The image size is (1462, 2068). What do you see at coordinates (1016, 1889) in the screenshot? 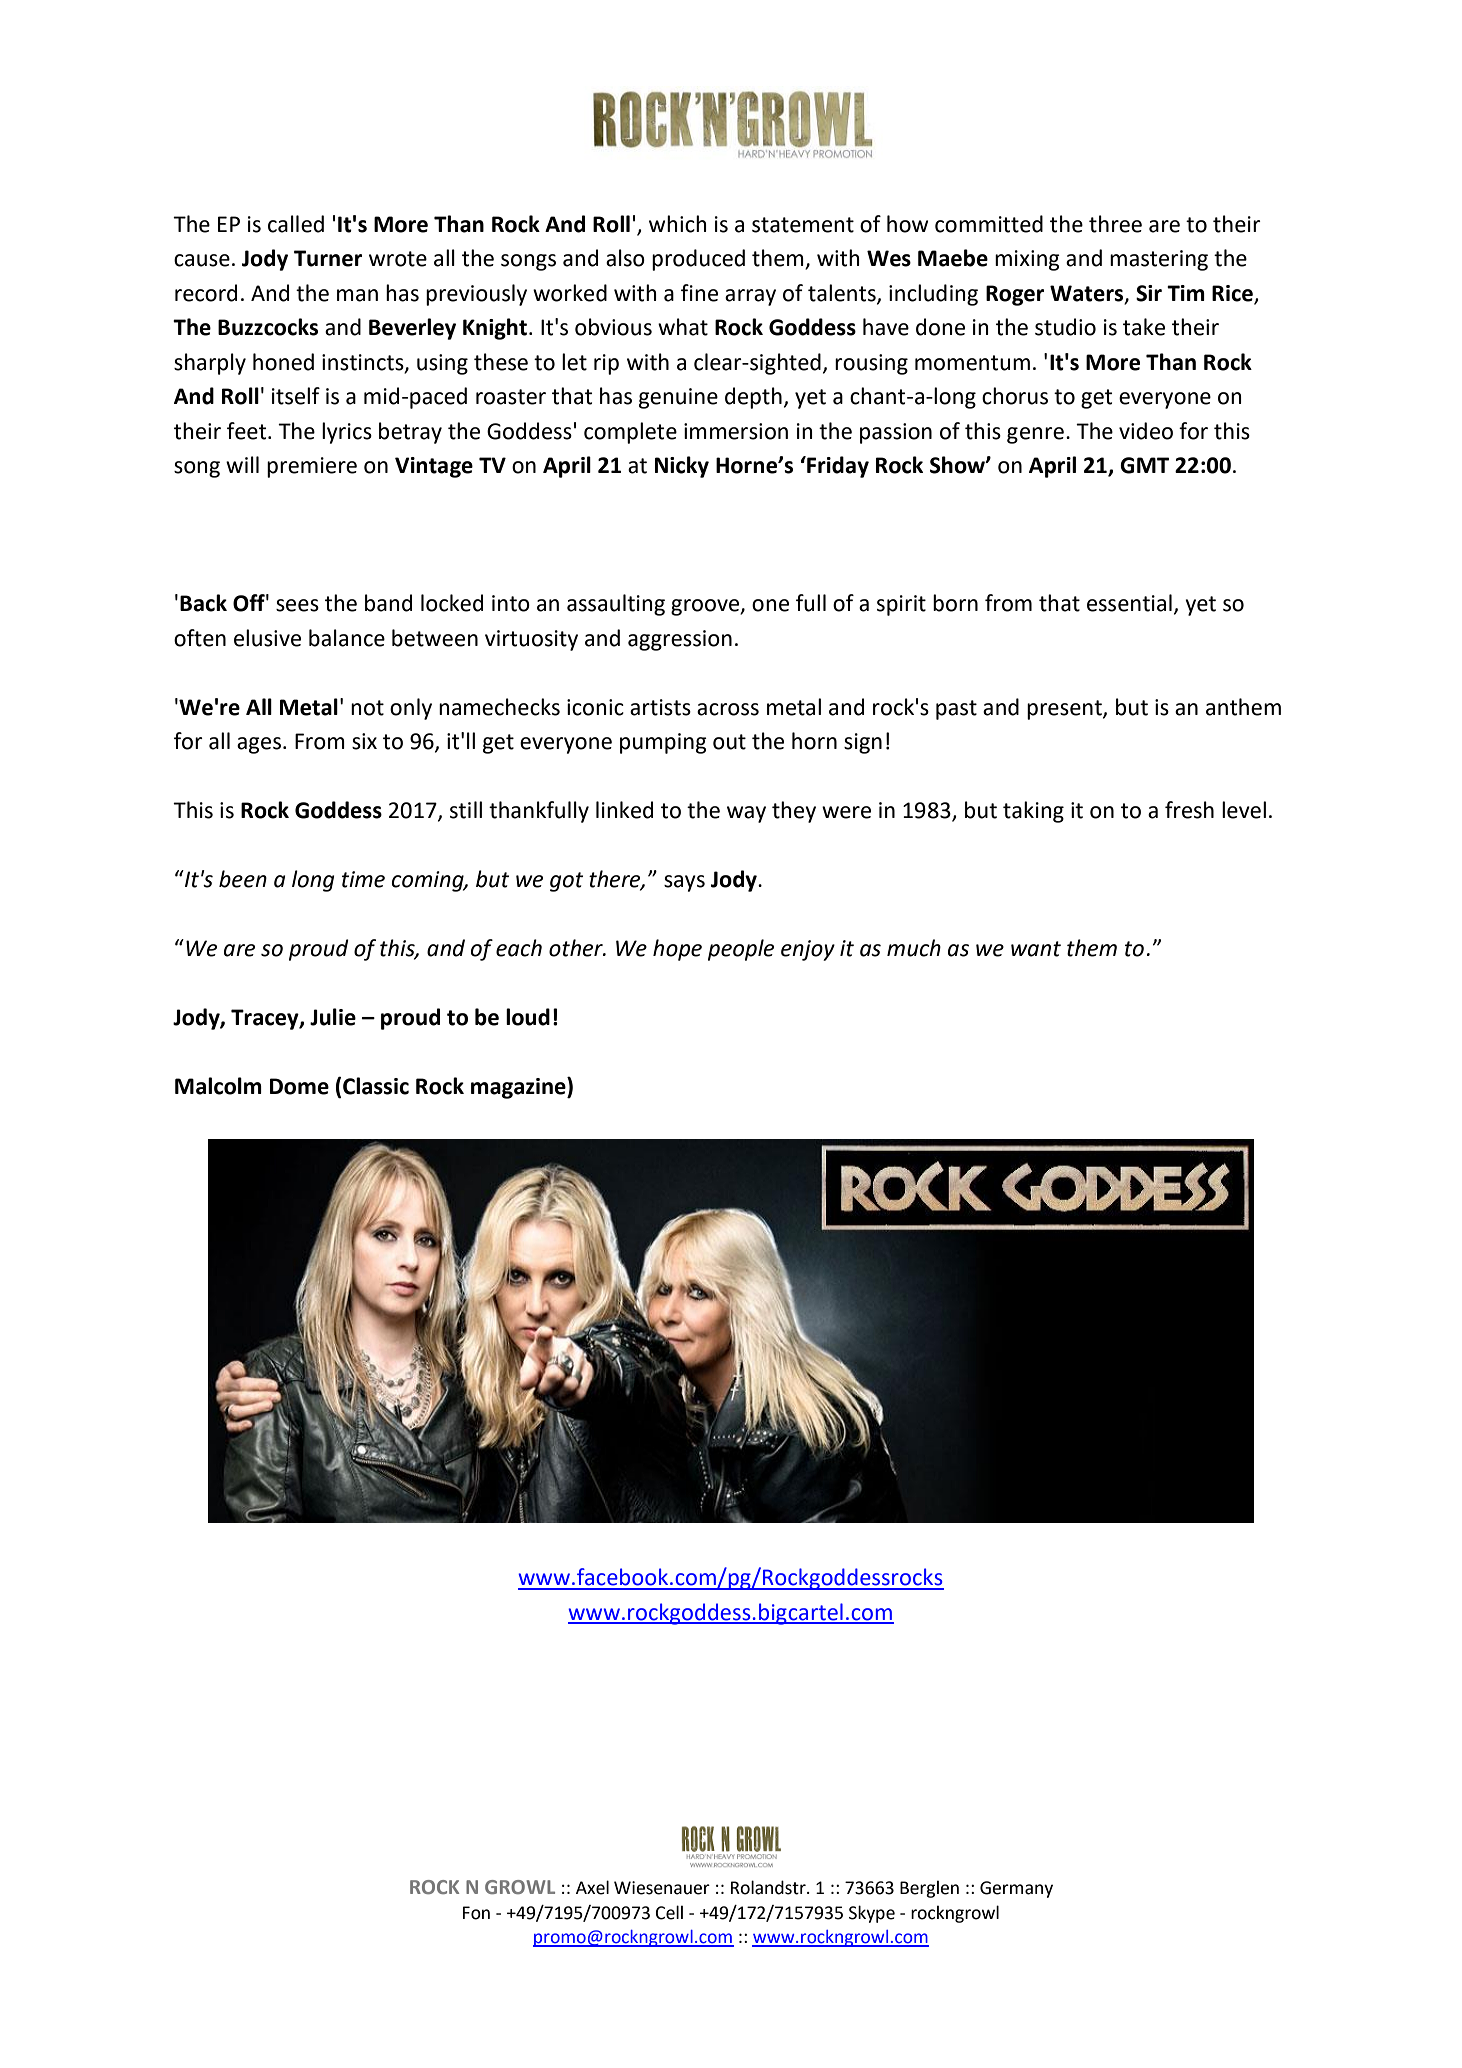
I see `Germany` at bounding box center [1016, 1889].
